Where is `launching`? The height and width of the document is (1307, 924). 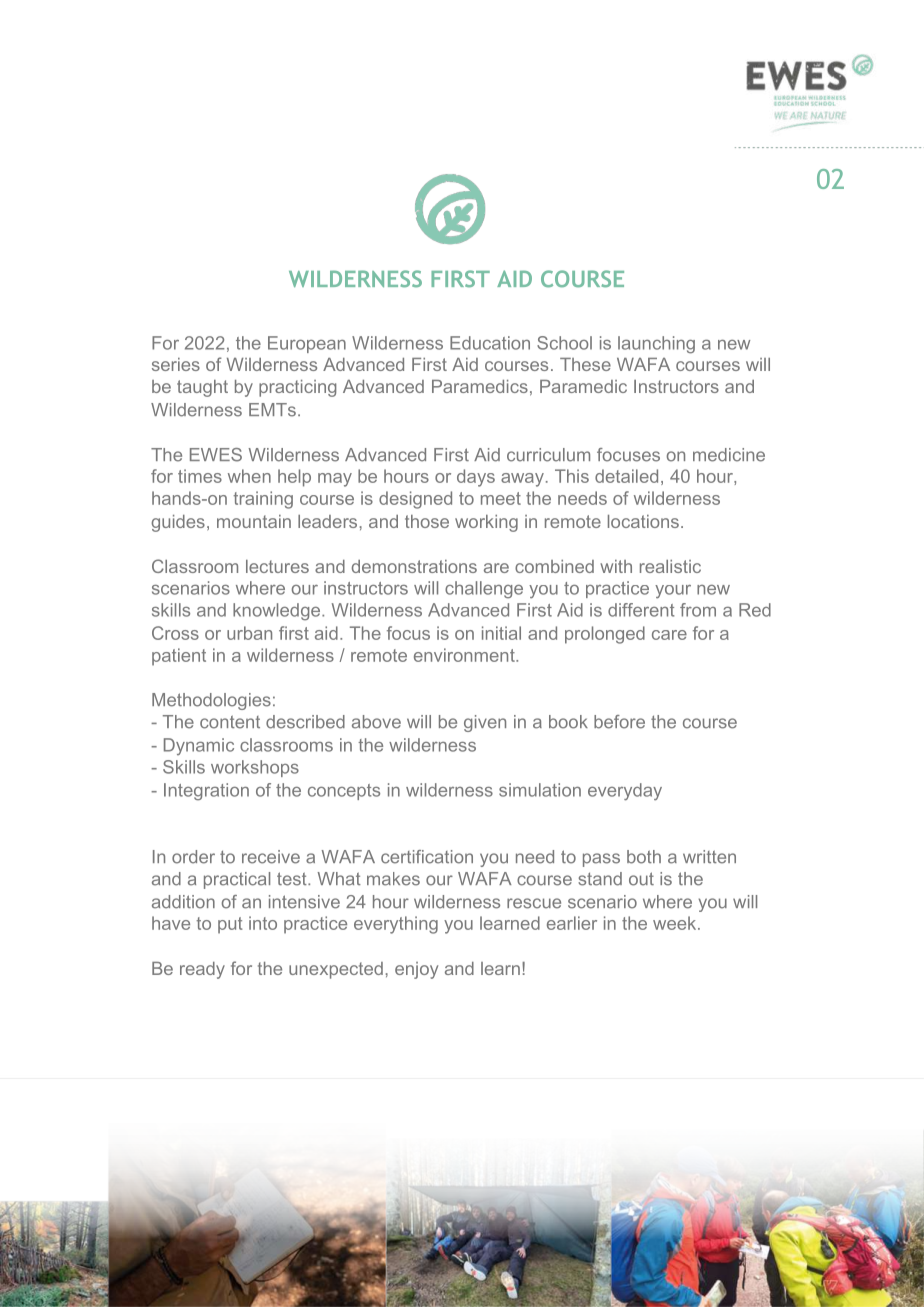 launching is located at coordinates (656, 345).
